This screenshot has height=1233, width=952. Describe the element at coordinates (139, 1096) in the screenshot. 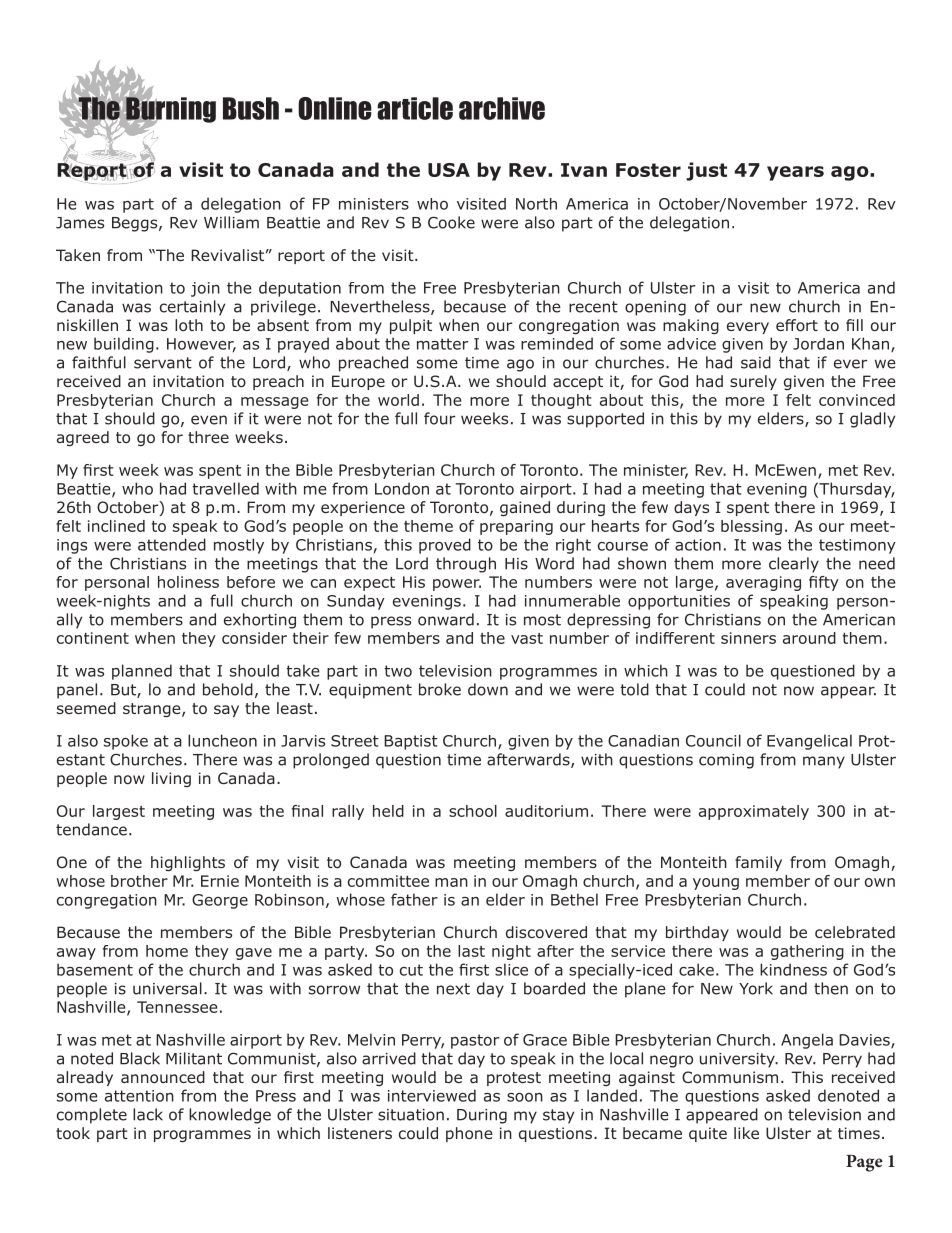

I see `attention` at that location.
